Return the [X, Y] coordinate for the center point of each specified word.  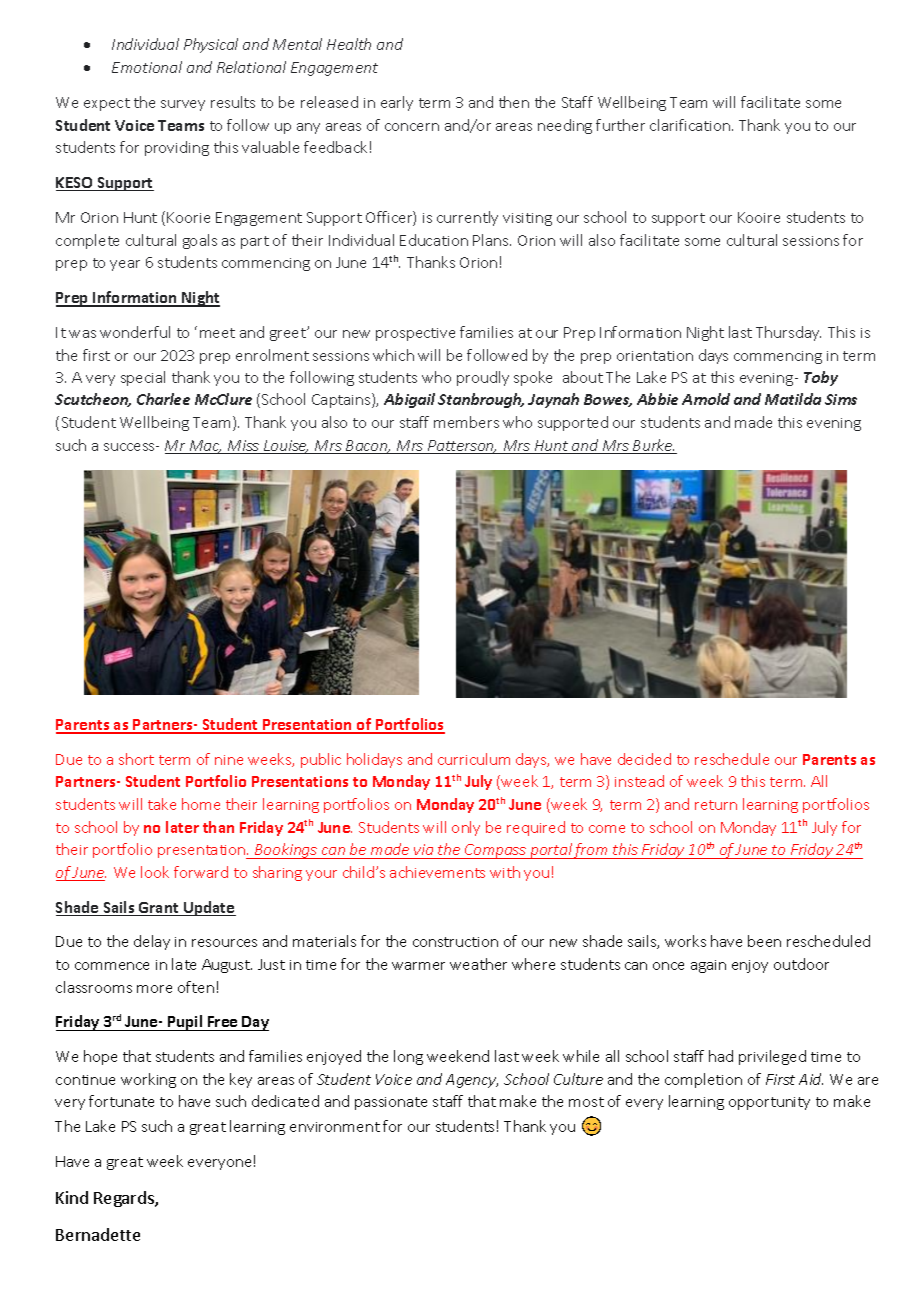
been [764, 941]
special [143, 378]
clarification [691, 125]
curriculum [474, 759]
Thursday [788, 333]
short [136, 759]
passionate [391, 1103]
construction [455, 942]
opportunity [769, 1103]
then [514, 102]
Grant [159, 909]
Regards [125, 1199]
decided [644, 759]
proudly [483, 378]
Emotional [147, 67]
